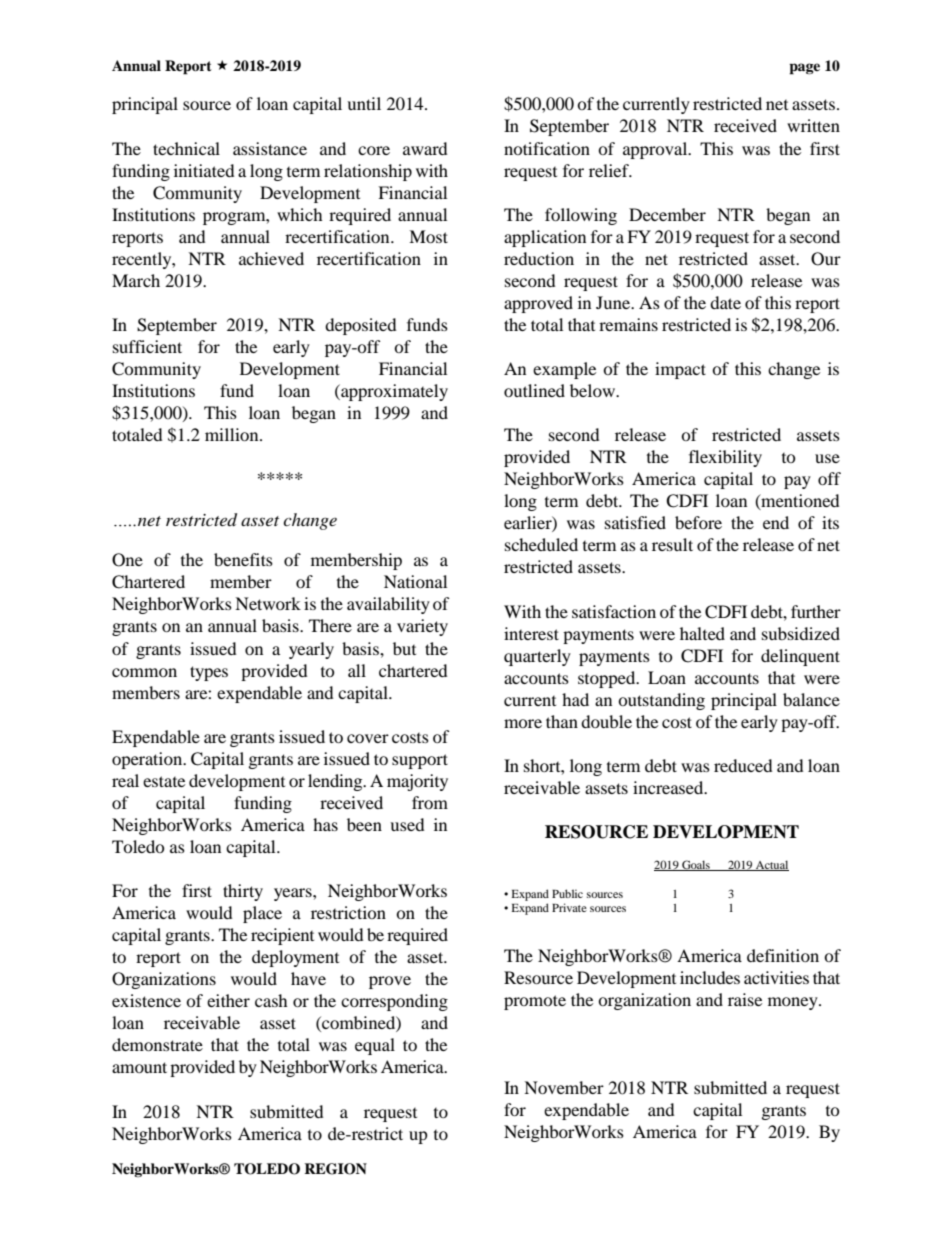 Image resolution: width=952 pixels, height=1233 pixels. What do you see at coordinates (564, 1087) in the screenshot?
I see `November` at bounding box center [564, 1087].
